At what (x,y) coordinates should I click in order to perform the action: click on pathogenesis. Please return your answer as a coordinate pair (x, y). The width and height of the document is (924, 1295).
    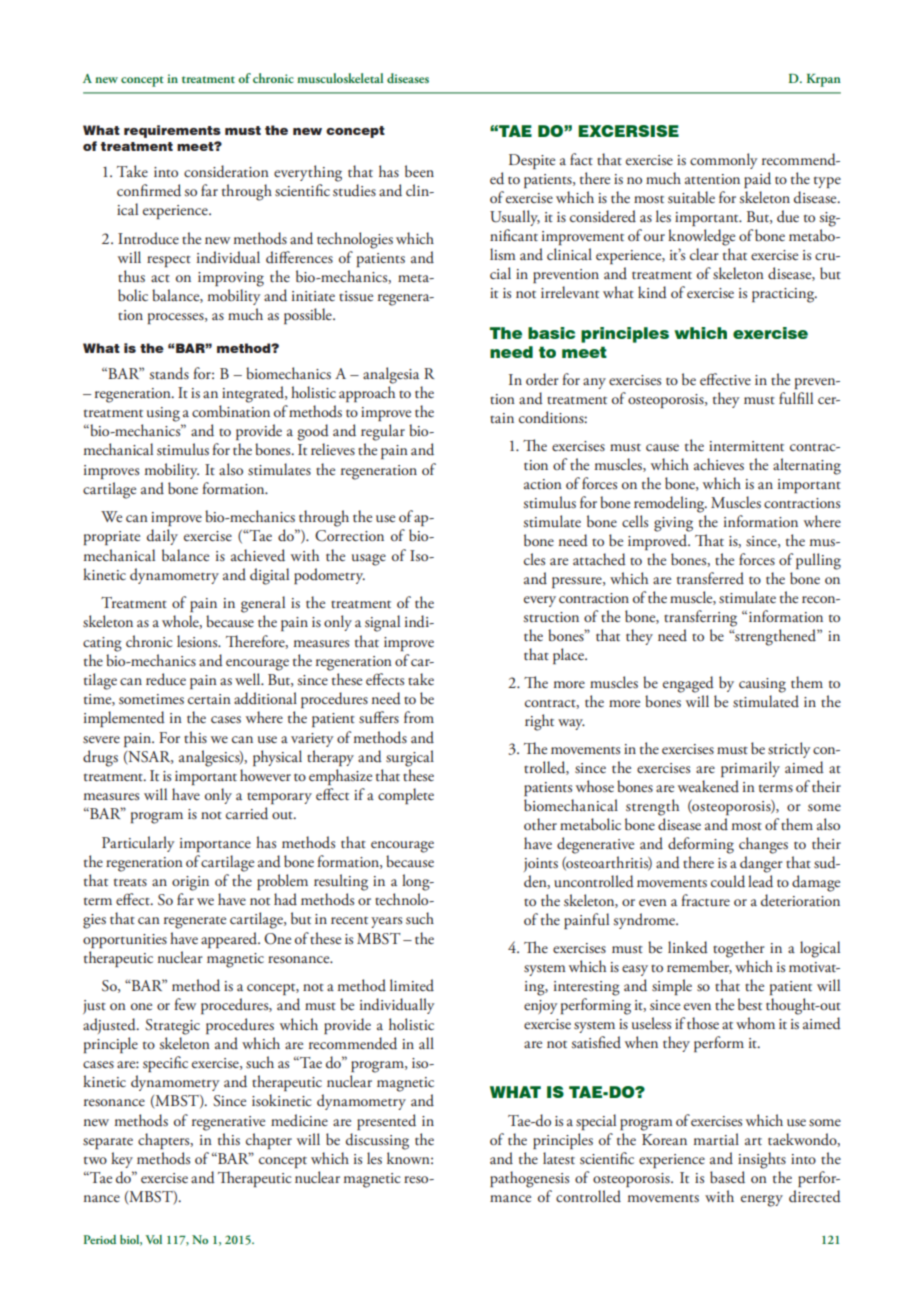
    Looking at the image, I should click on (529, 1179).
